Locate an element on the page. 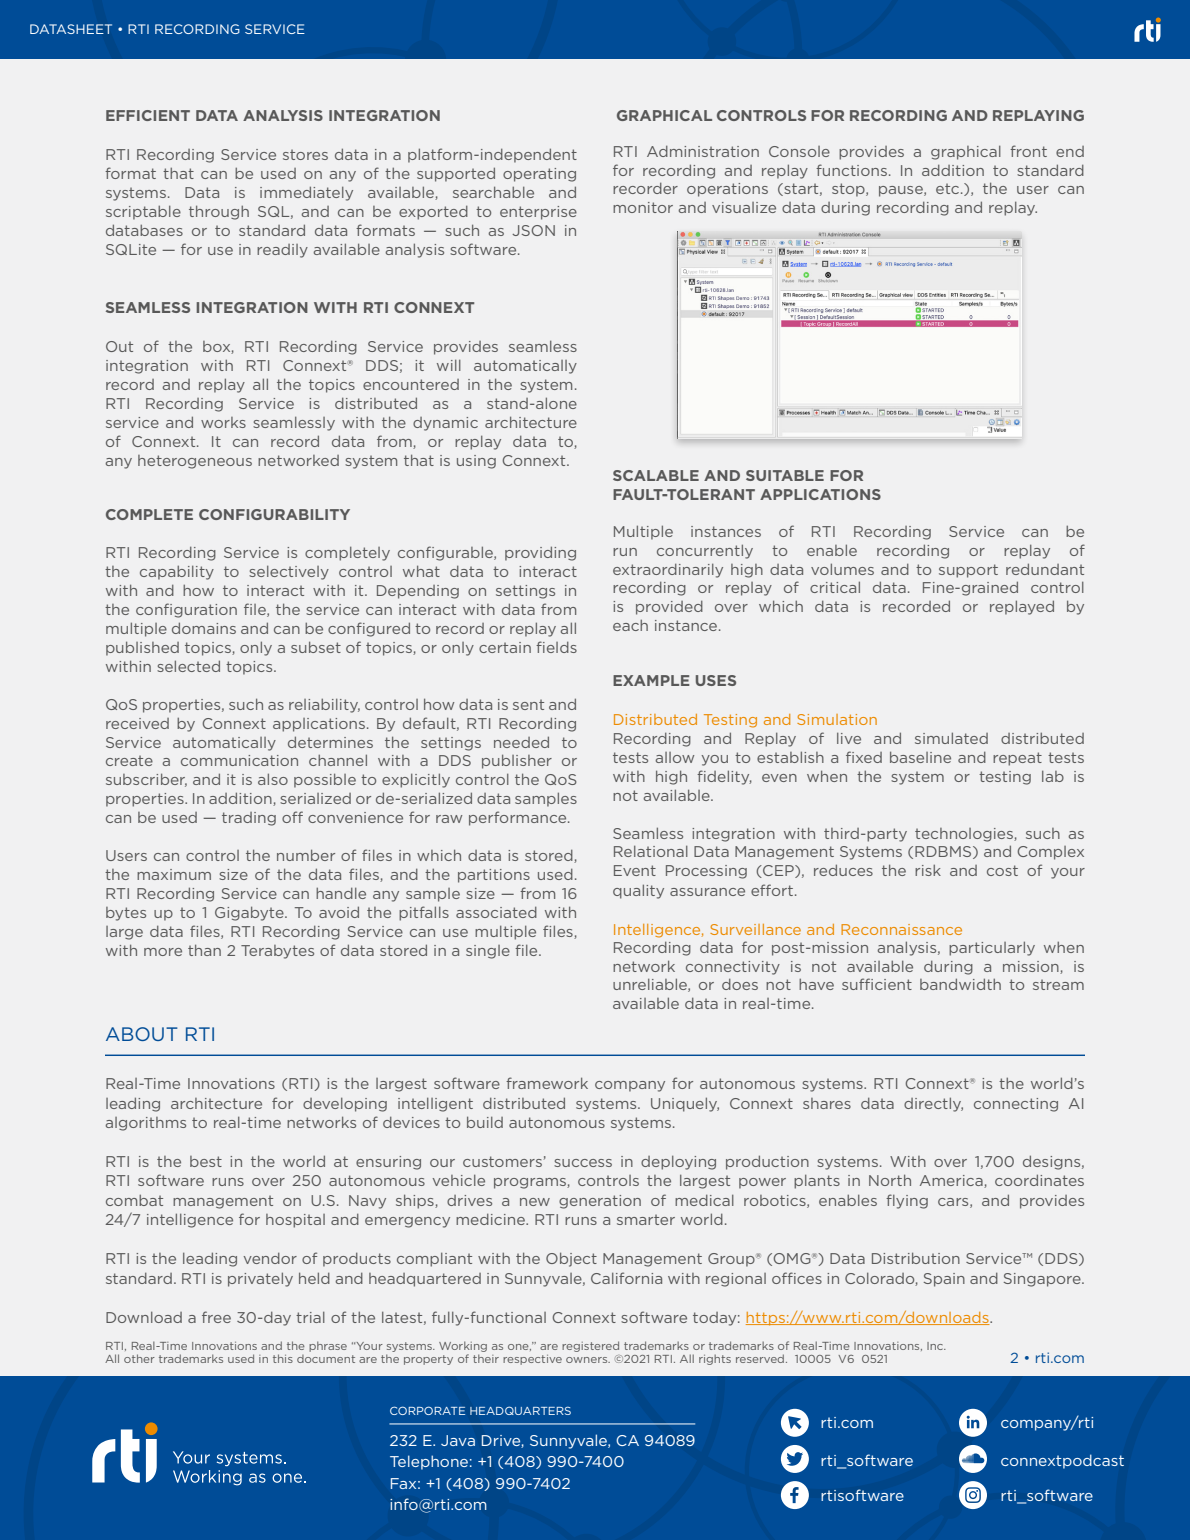 This image has height=1540, width=1190. baseline is located at coordinates (920, 757).
